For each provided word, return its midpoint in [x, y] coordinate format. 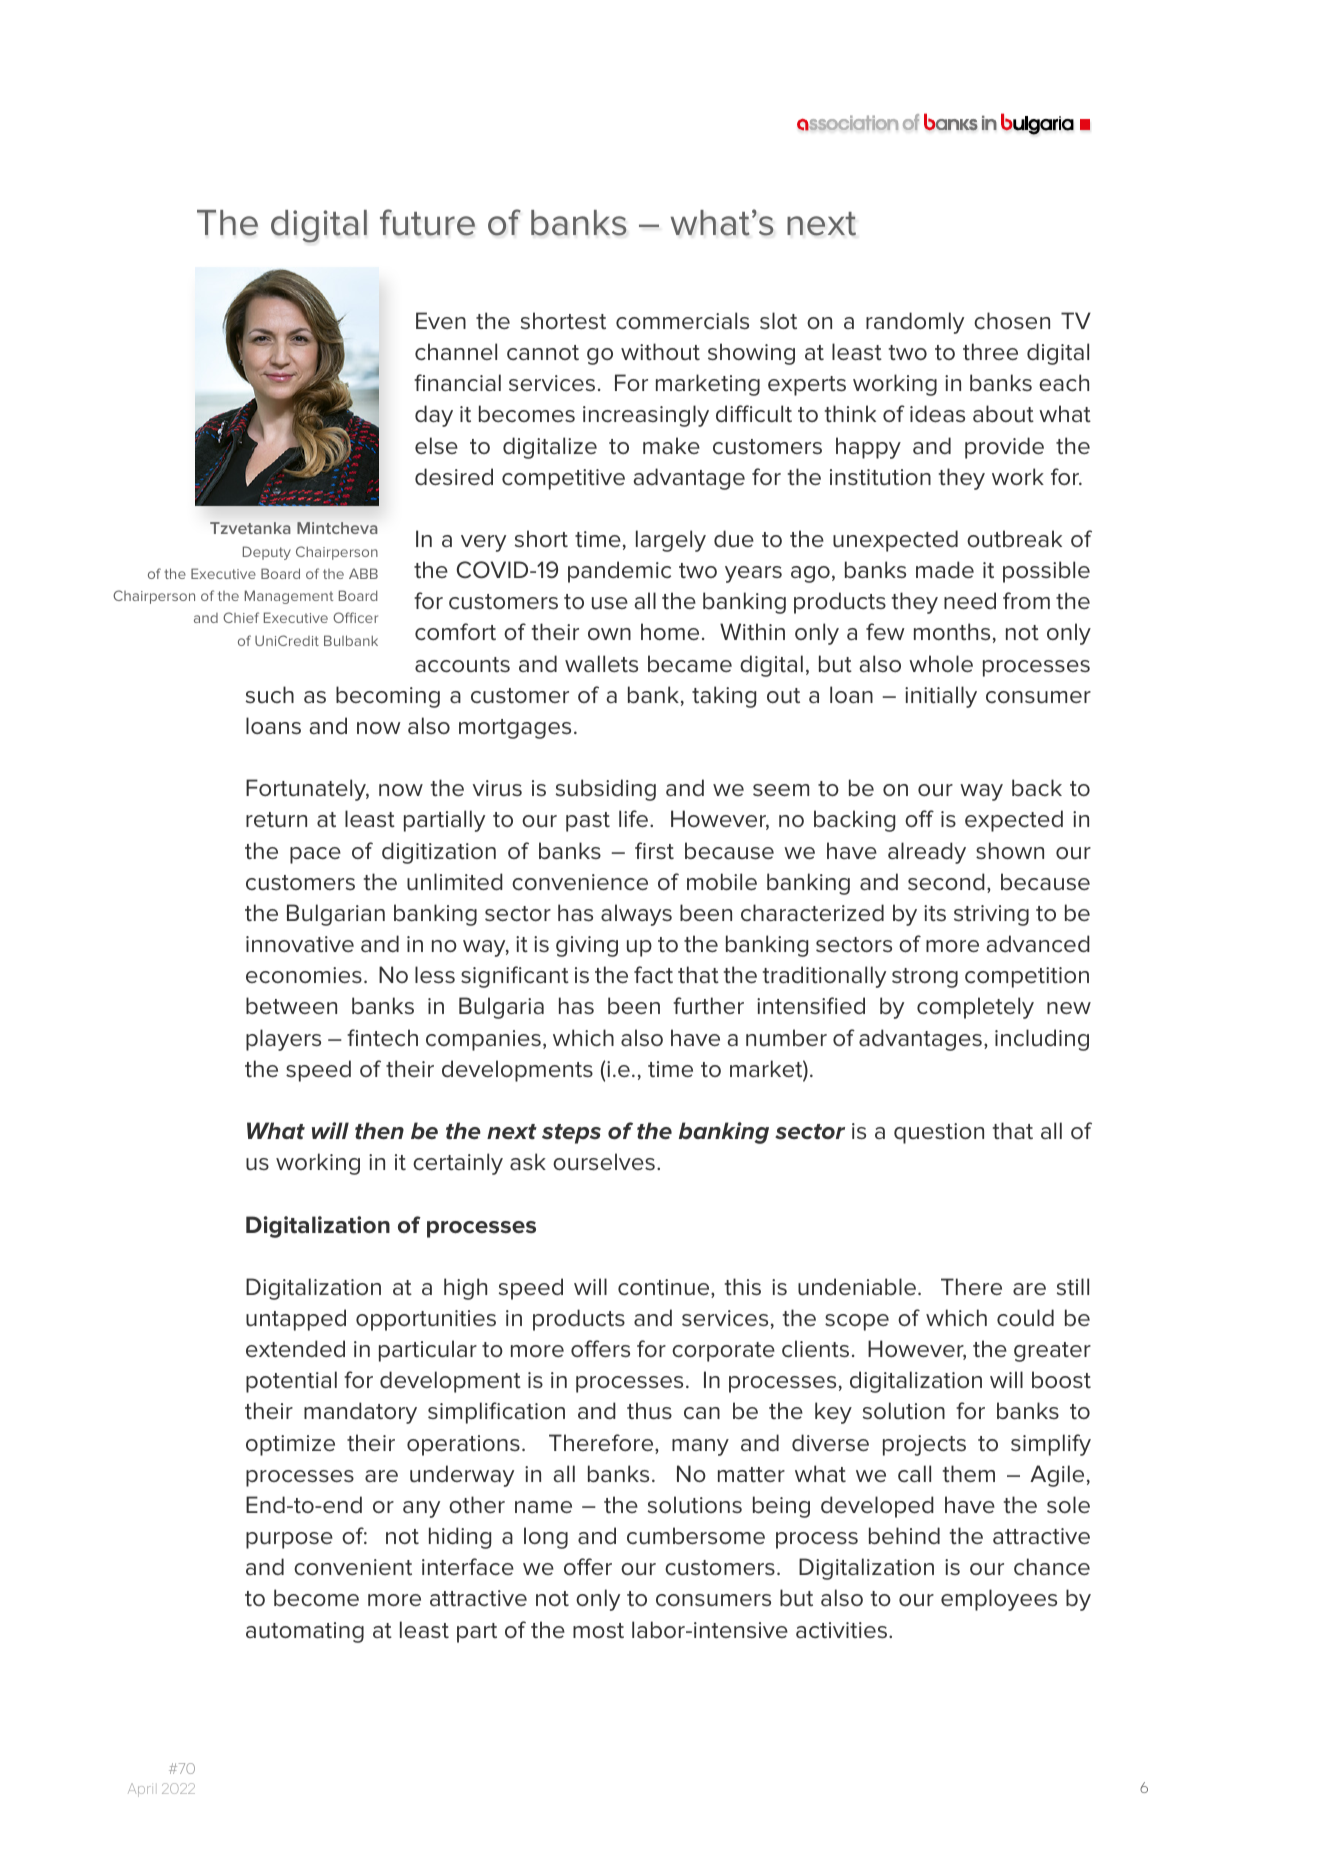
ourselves [604, 1162]
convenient [353, 1567]
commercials [682, 321]
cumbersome [696, 1536]
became [690, 664]
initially [941, 697]
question [939, 1133]
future [427, 222]
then [379, 1131]
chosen [1012, 321]
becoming [388, 697]
